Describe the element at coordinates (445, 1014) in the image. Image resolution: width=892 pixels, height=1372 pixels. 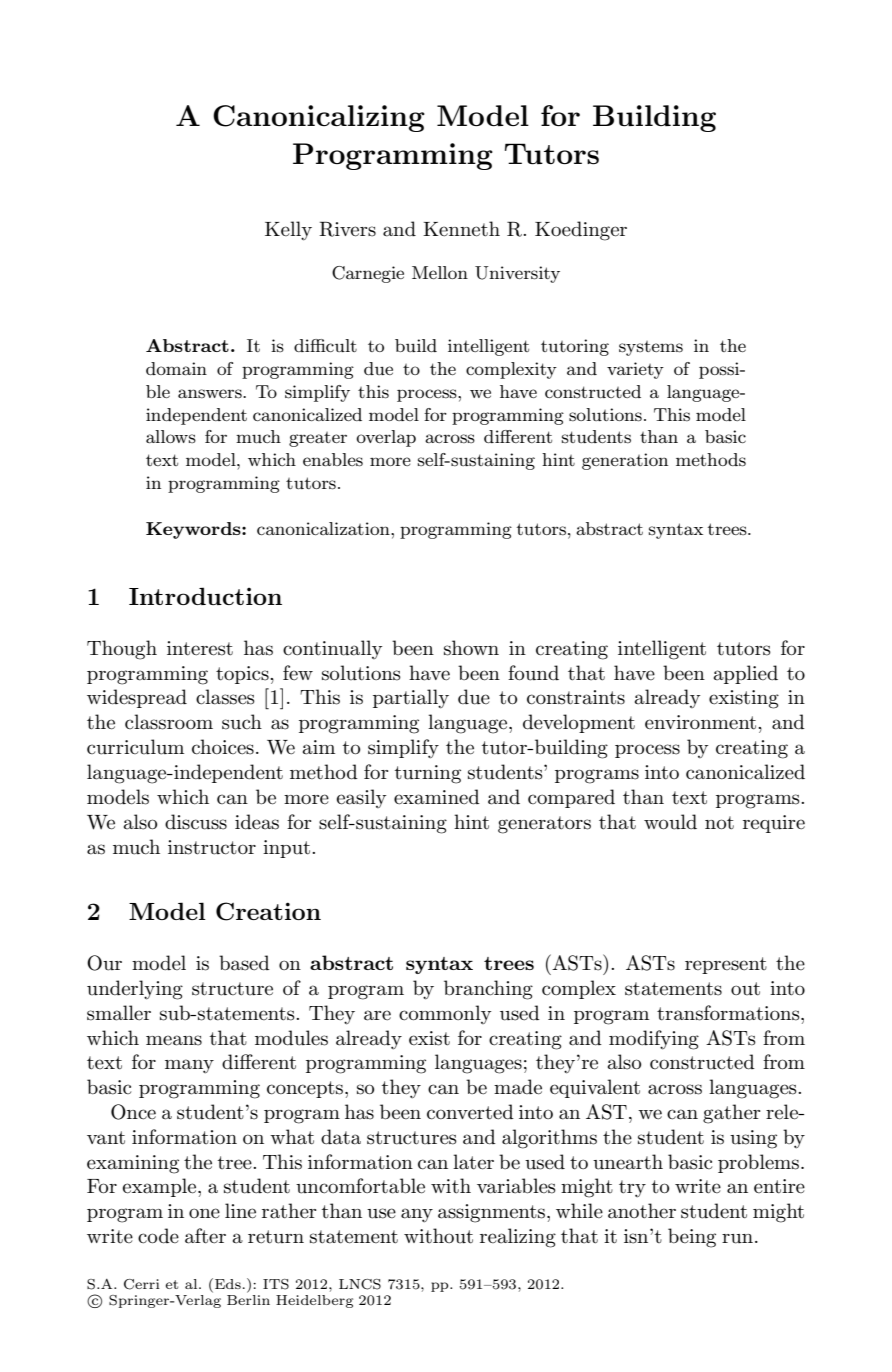
I see `commonly` at that location.
